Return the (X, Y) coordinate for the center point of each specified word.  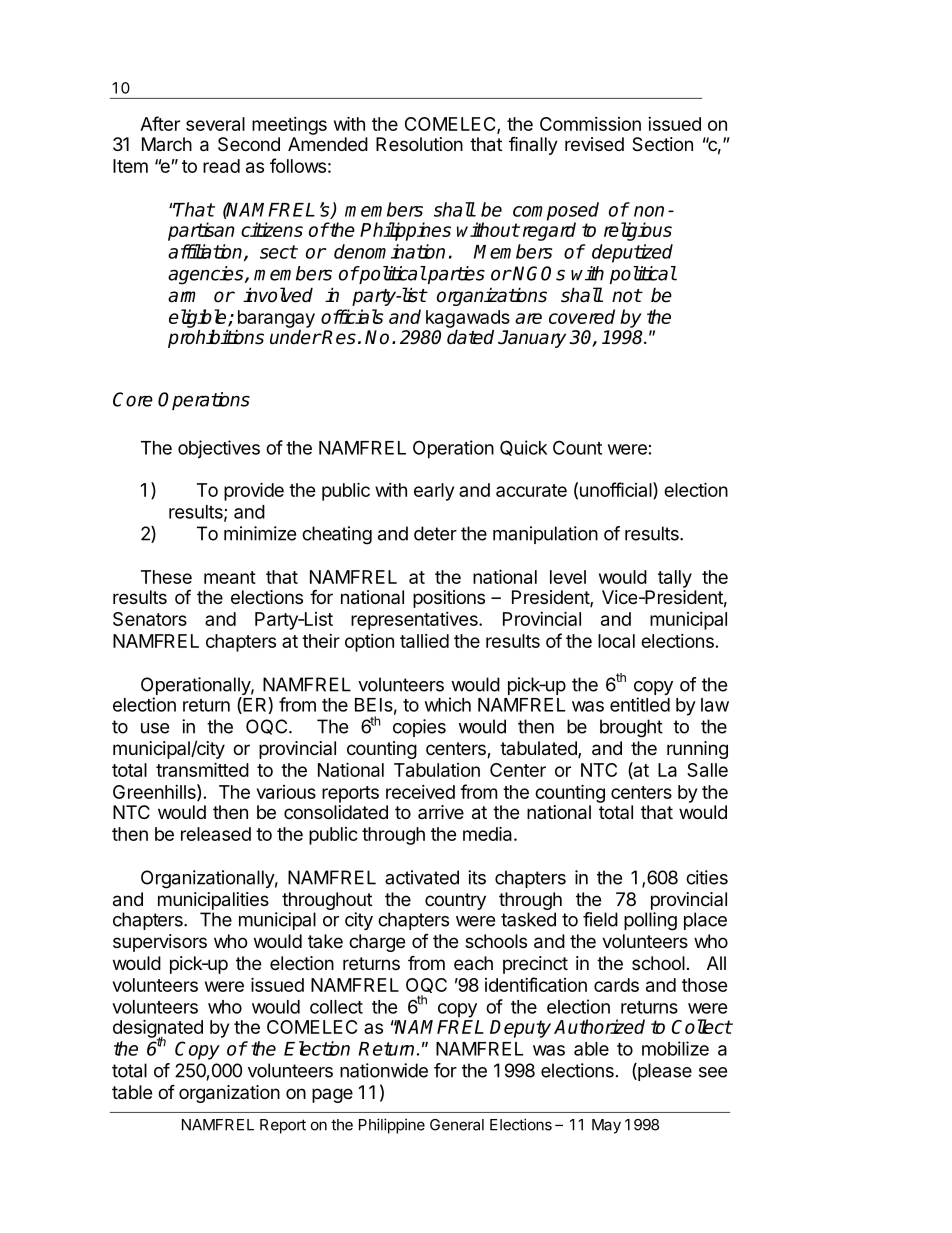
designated (158, 1029)
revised (594, 144)
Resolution (419, 144)
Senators (150, 619)
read (221, 166)
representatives (415, 621)
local (616, 641)
